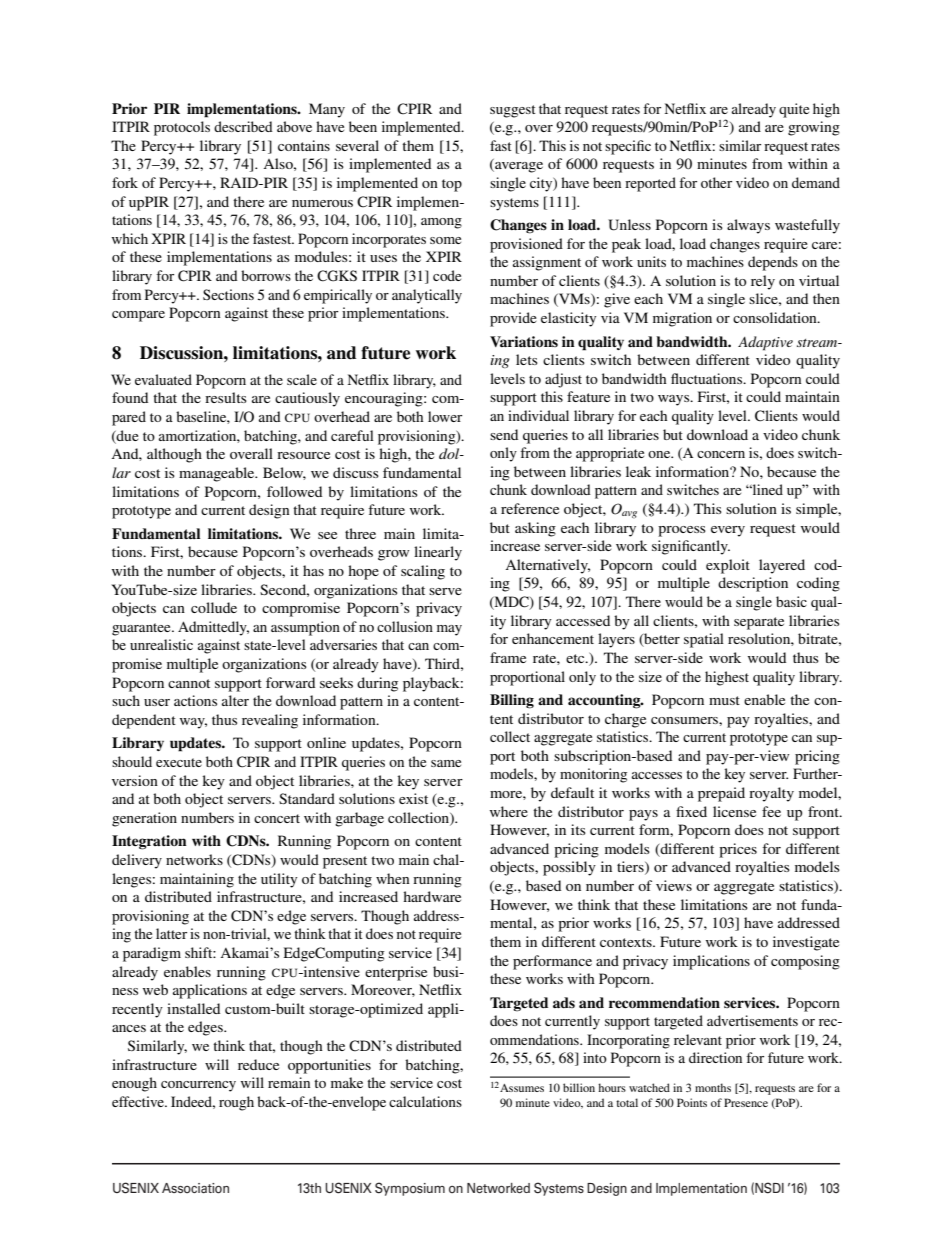 This image has width=952, height=1233. What do you see at coordinates (161, 644) in the image?
I see `unrealistic` at bounding box center [161, 644].
